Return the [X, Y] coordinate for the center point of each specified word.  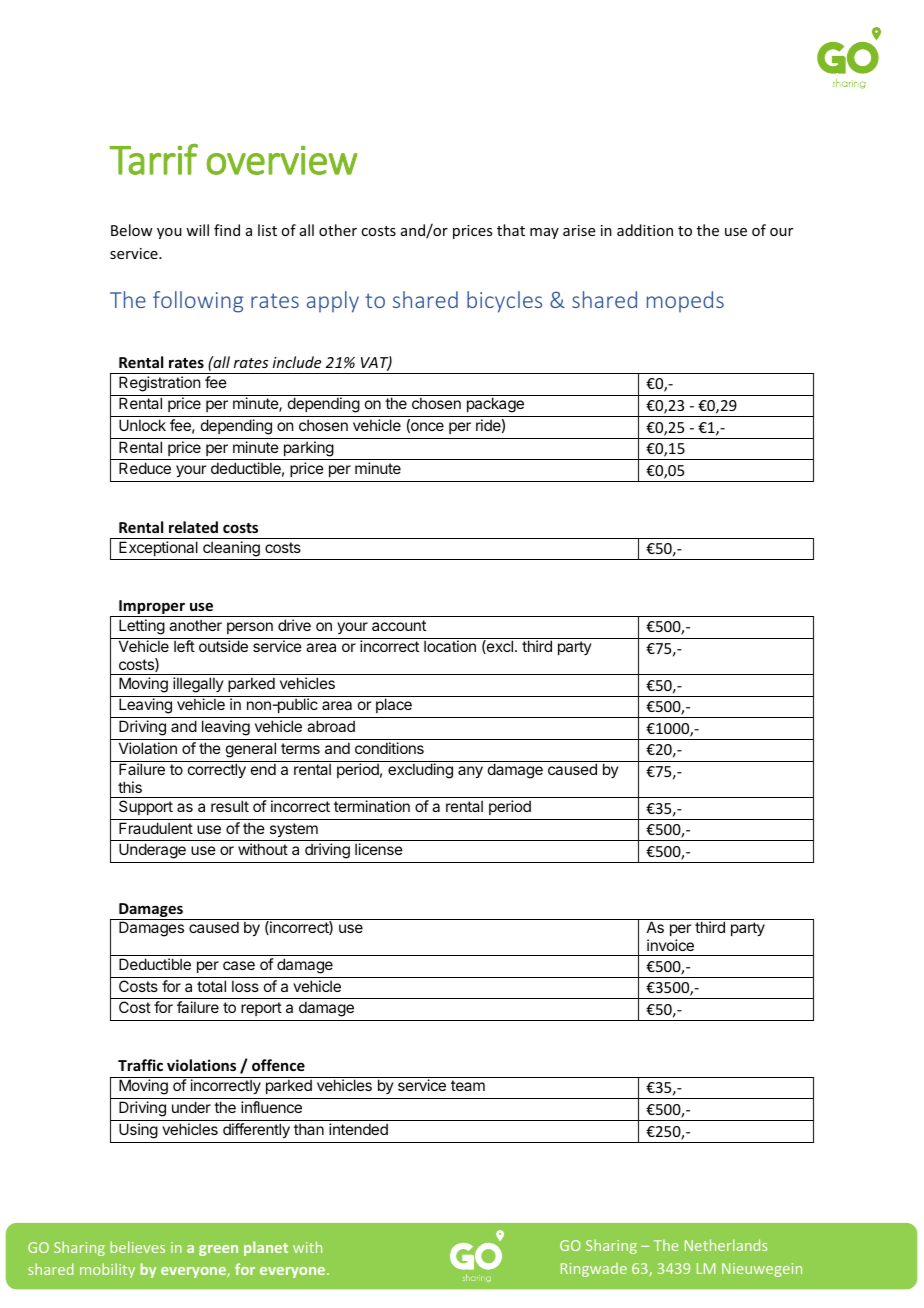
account [399, 625]
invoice [670, 945]
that [511, 230]
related [193, 527]
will [197, 230]
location [450, 646]
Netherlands [726, 1245]
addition [645, 230]
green [218, 1250]
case [239, 965]
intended [358, 1129]
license [379, 849]
